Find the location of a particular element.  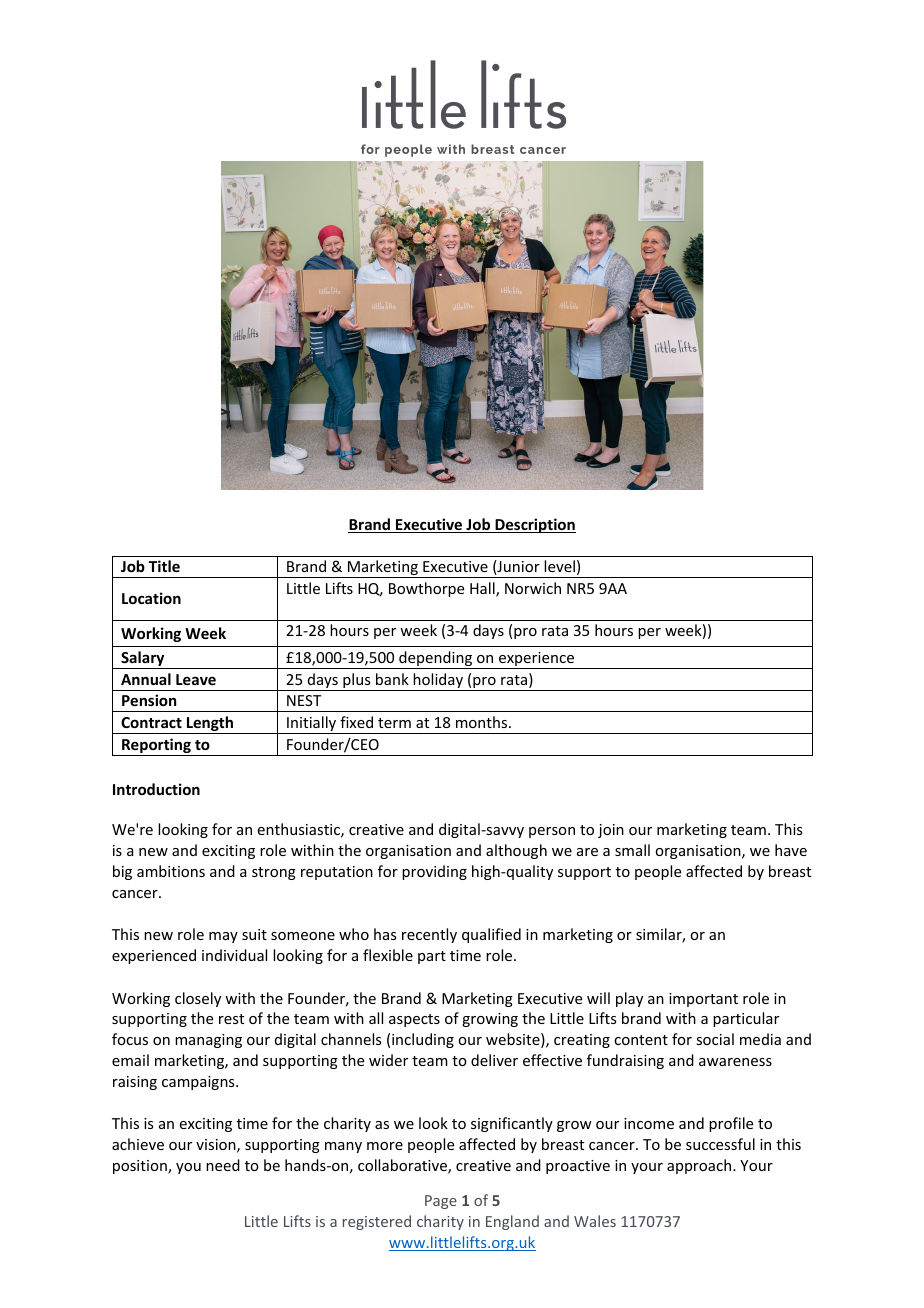

join is located at coordinates (611, 831).
